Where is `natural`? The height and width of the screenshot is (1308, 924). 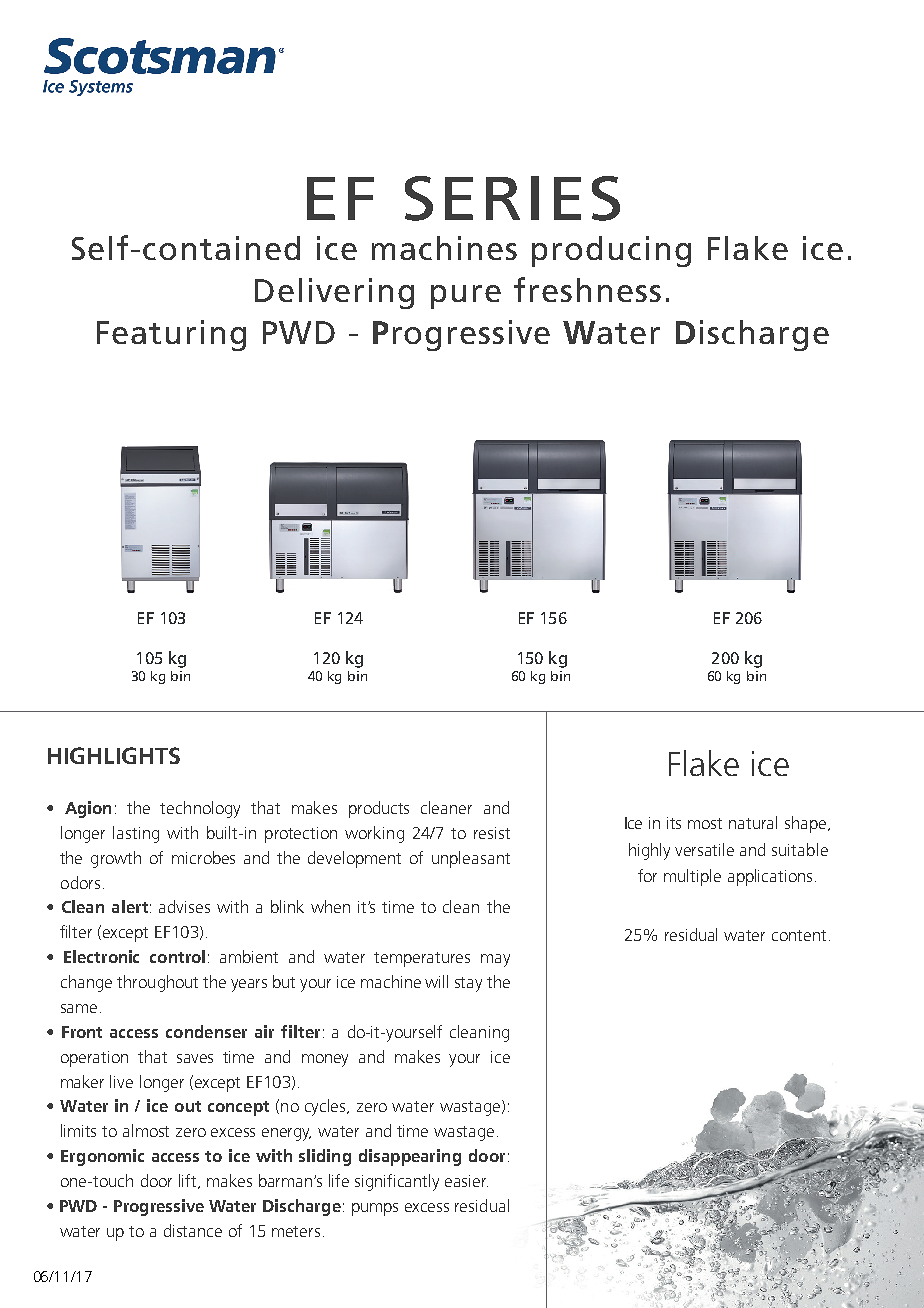 natural is located at coordinates (753, 822).
